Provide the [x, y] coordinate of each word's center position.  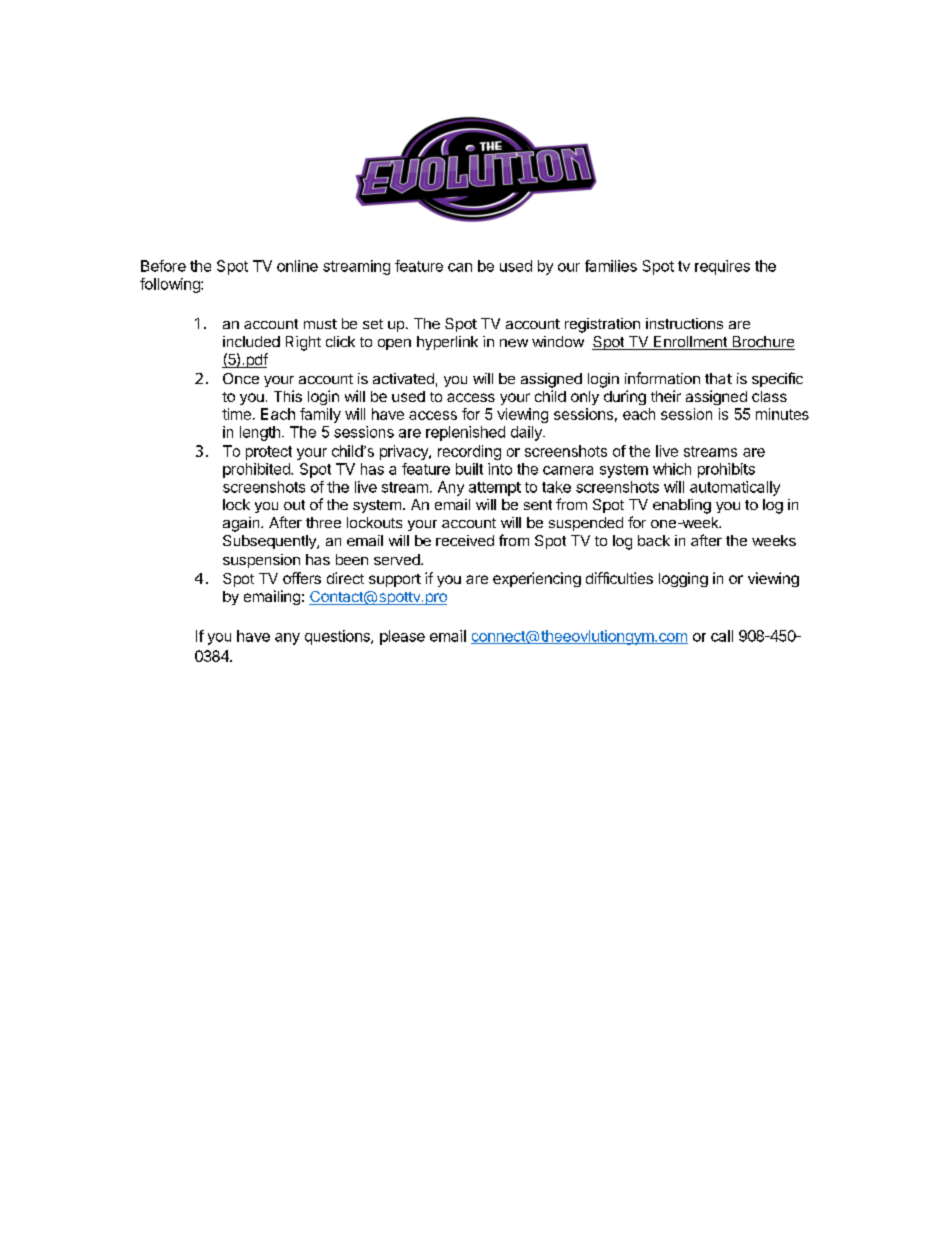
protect [269, 453]
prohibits [726, 470]
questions [338, 637]
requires [722, 267]
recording [469, 452]
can [460, 267]
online [297, 266]
